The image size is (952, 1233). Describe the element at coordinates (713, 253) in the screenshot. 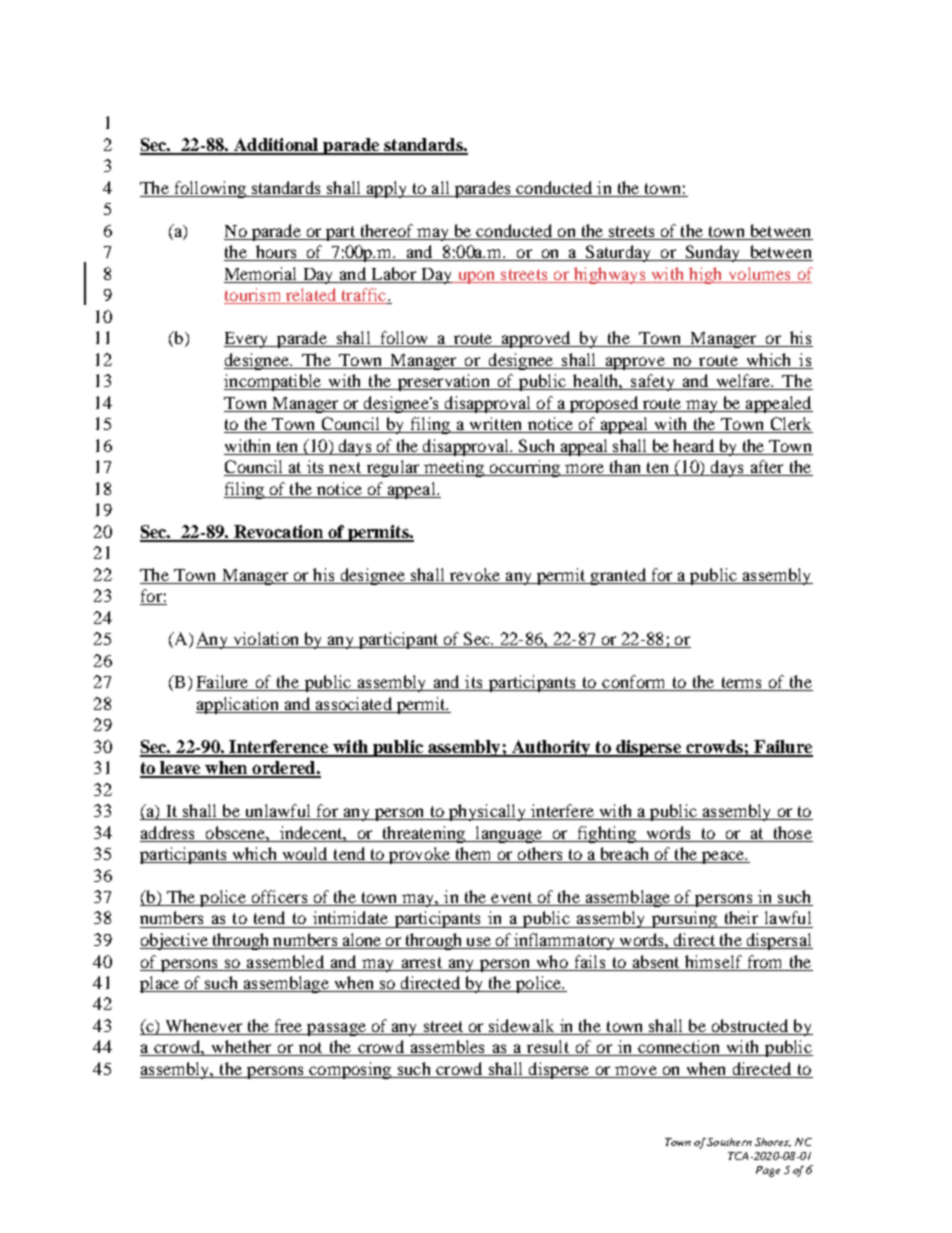

I see `Sunday` at that location.
